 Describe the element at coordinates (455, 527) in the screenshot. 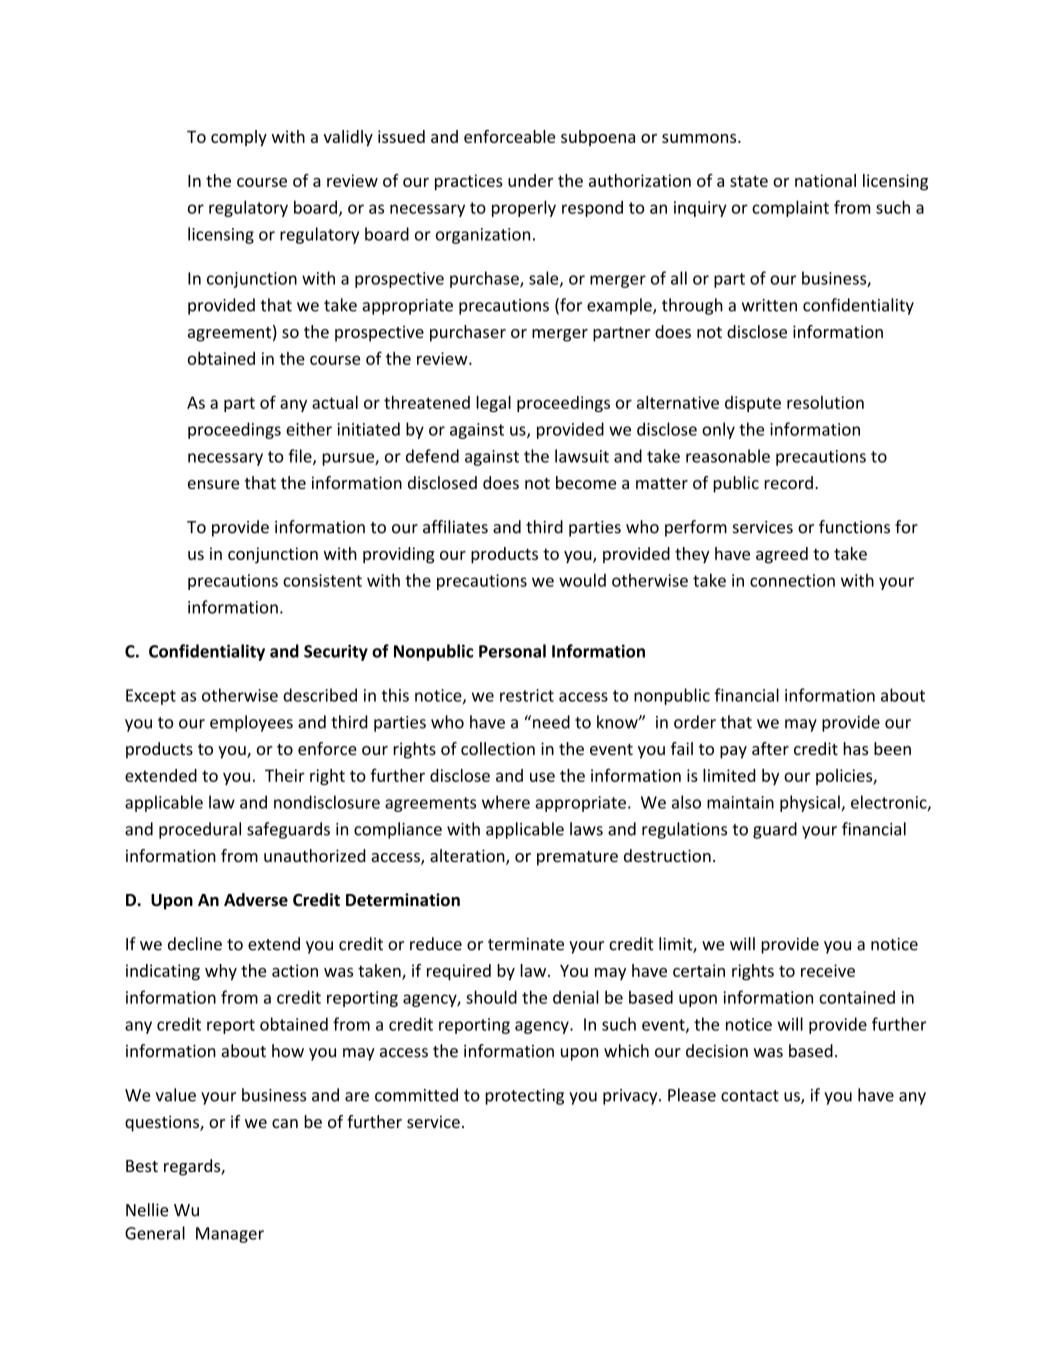

I see `affiliates` at that location.
